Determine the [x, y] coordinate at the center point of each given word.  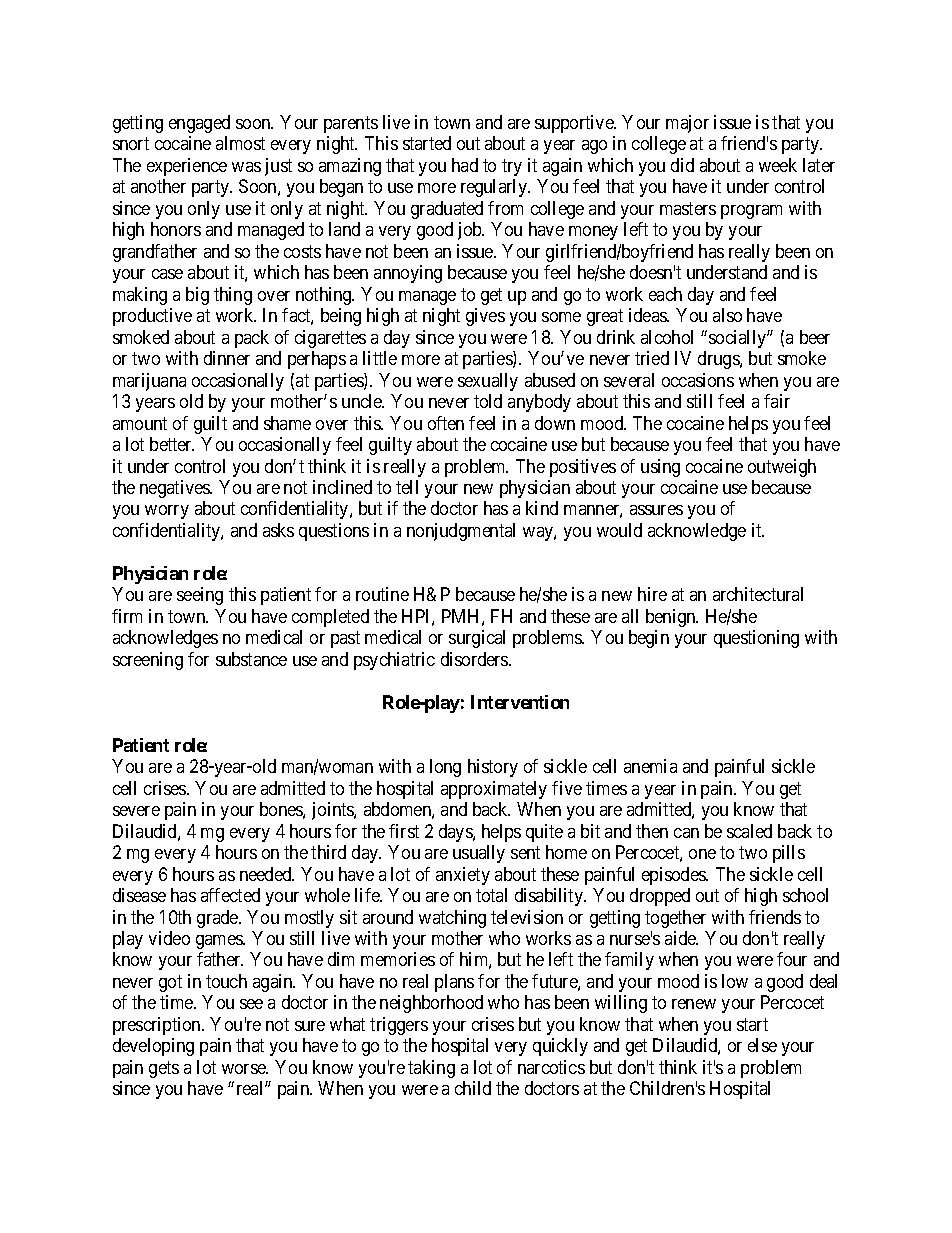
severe [136, 811]
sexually [488, 382]
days [456, 833]
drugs [719, 360]
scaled [749, 831]
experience [187, 167]
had [465, 165]
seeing [200, 596]
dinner [227, 358]
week [778, 165]
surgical [477, 639]
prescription [158, 1026]
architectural [758, 594]
